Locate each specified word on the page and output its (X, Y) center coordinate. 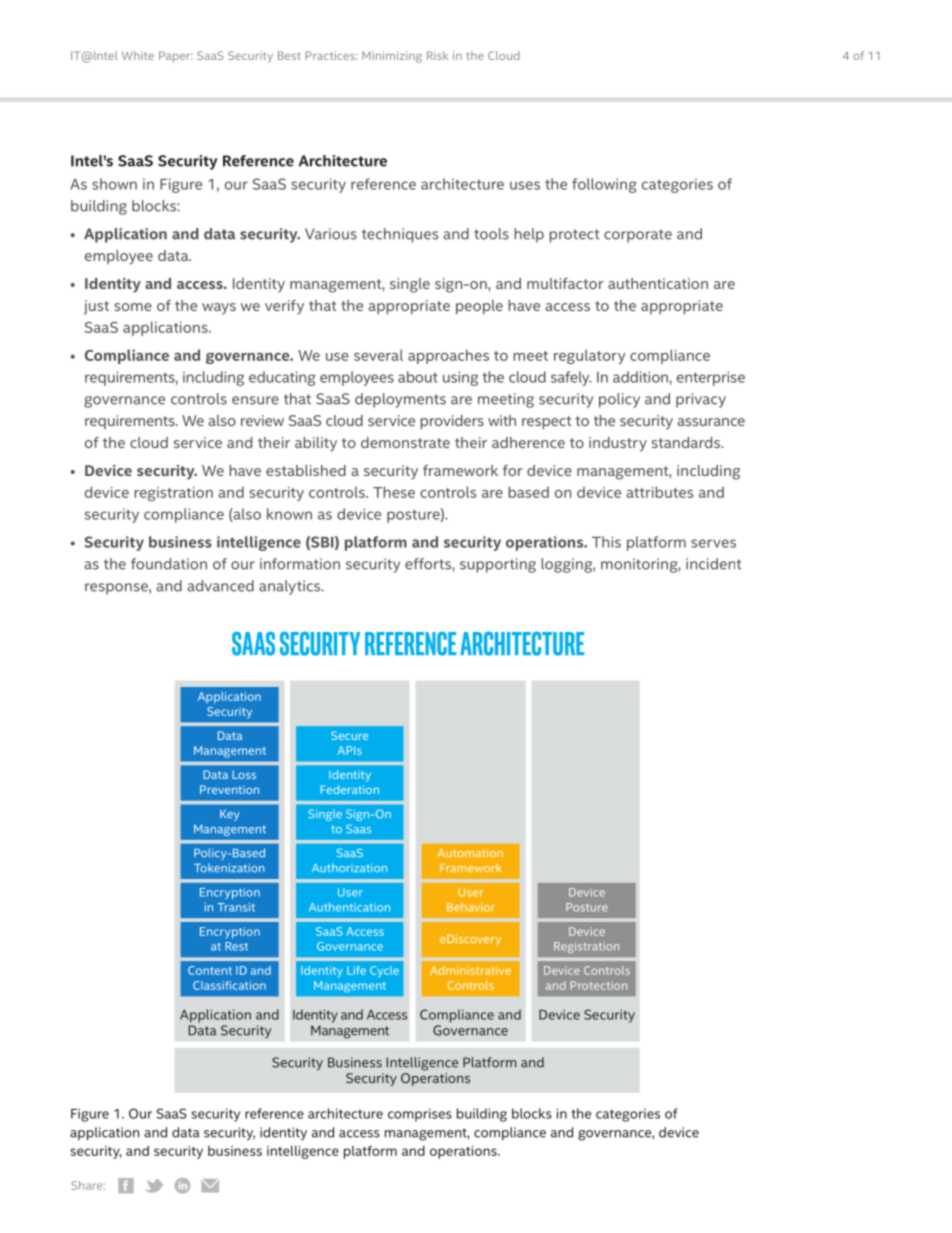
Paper (176, 57)
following (604, 185)
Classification (229, 985)
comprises (420, 1115)
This (606, 542)
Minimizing (392, 57)
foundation (169, 564)
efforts (429, 564)
